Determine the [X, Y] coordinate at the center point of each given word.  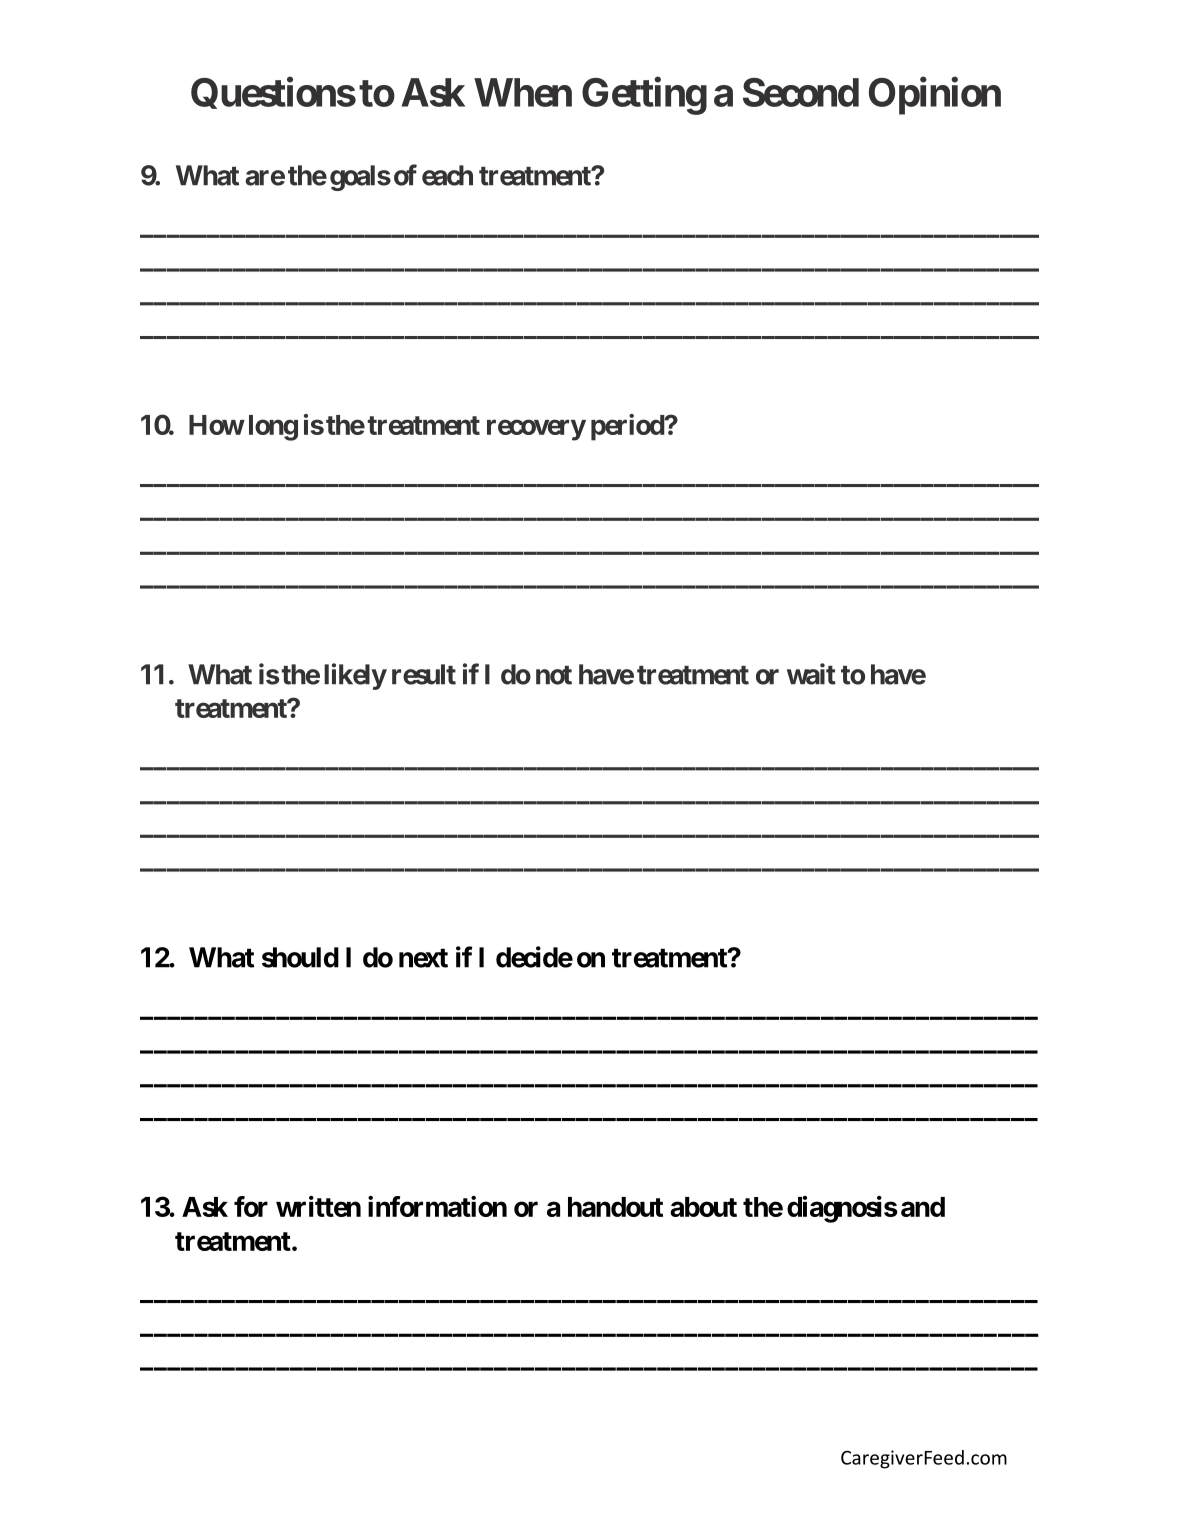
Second [801, 92]
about [703, 1207]
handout [615, 1207]
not [554, 675]
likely [355, 676]
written [318, 1206]
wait [811, 674]
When [523, 92]
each [447, 175]
